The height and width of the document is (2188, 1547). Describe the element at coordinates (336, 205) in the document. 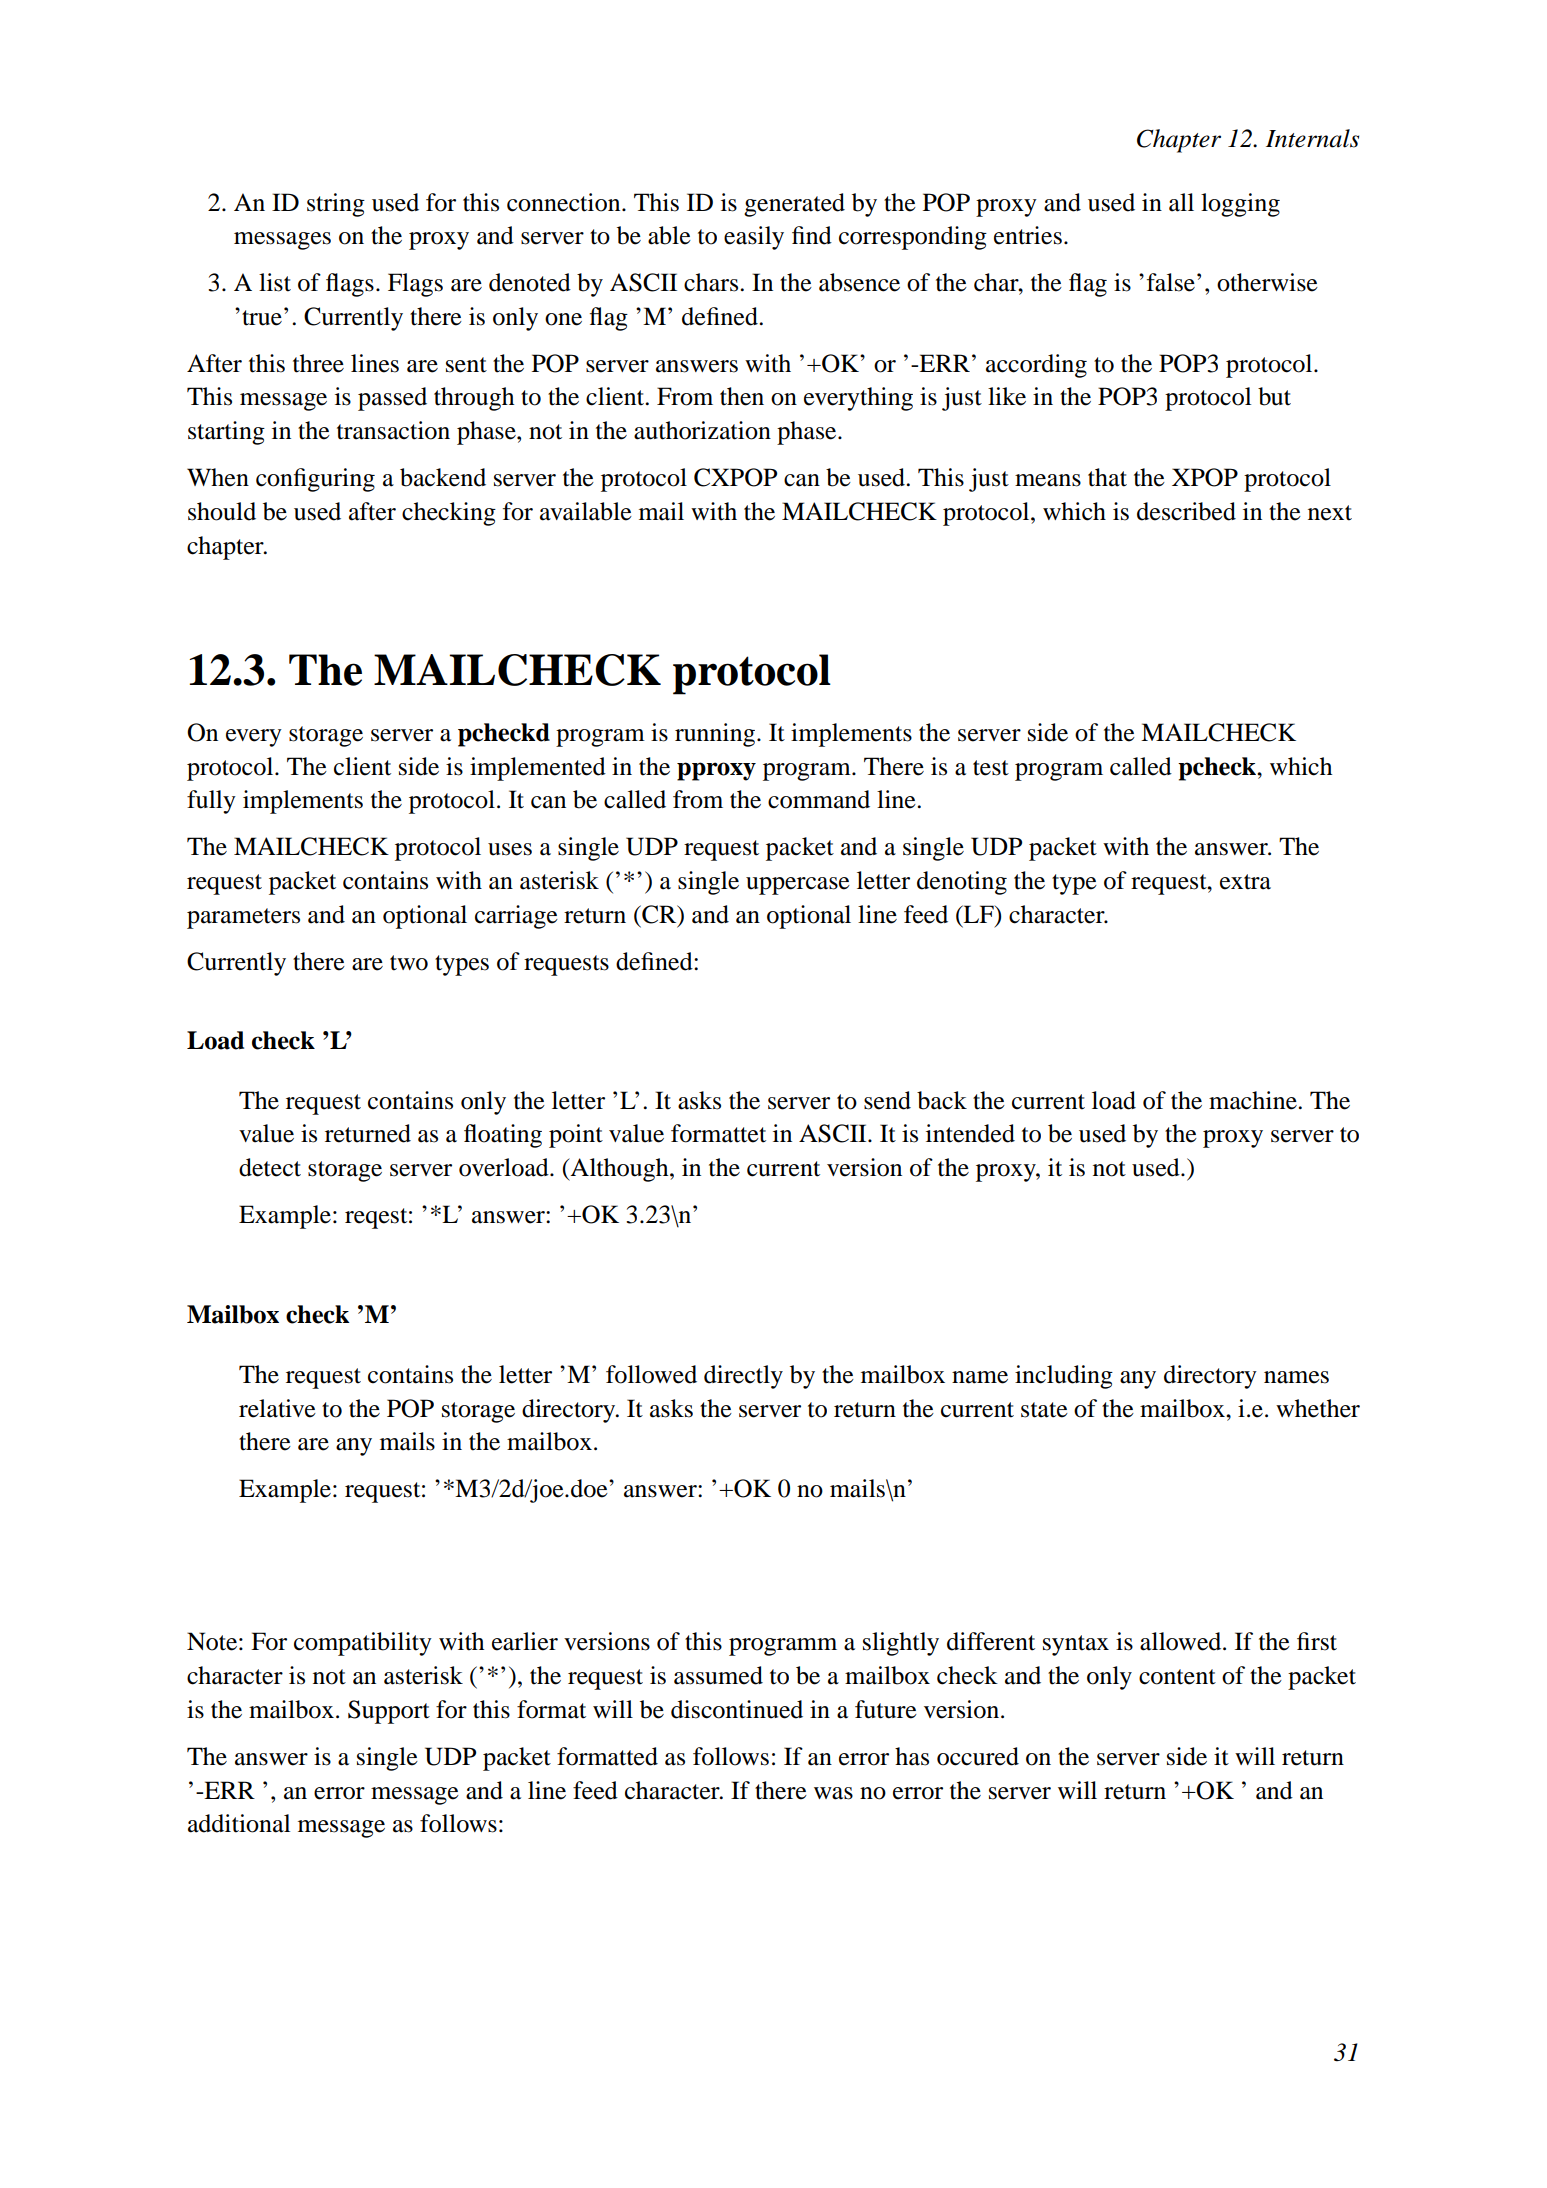

I see `string` at that location.
